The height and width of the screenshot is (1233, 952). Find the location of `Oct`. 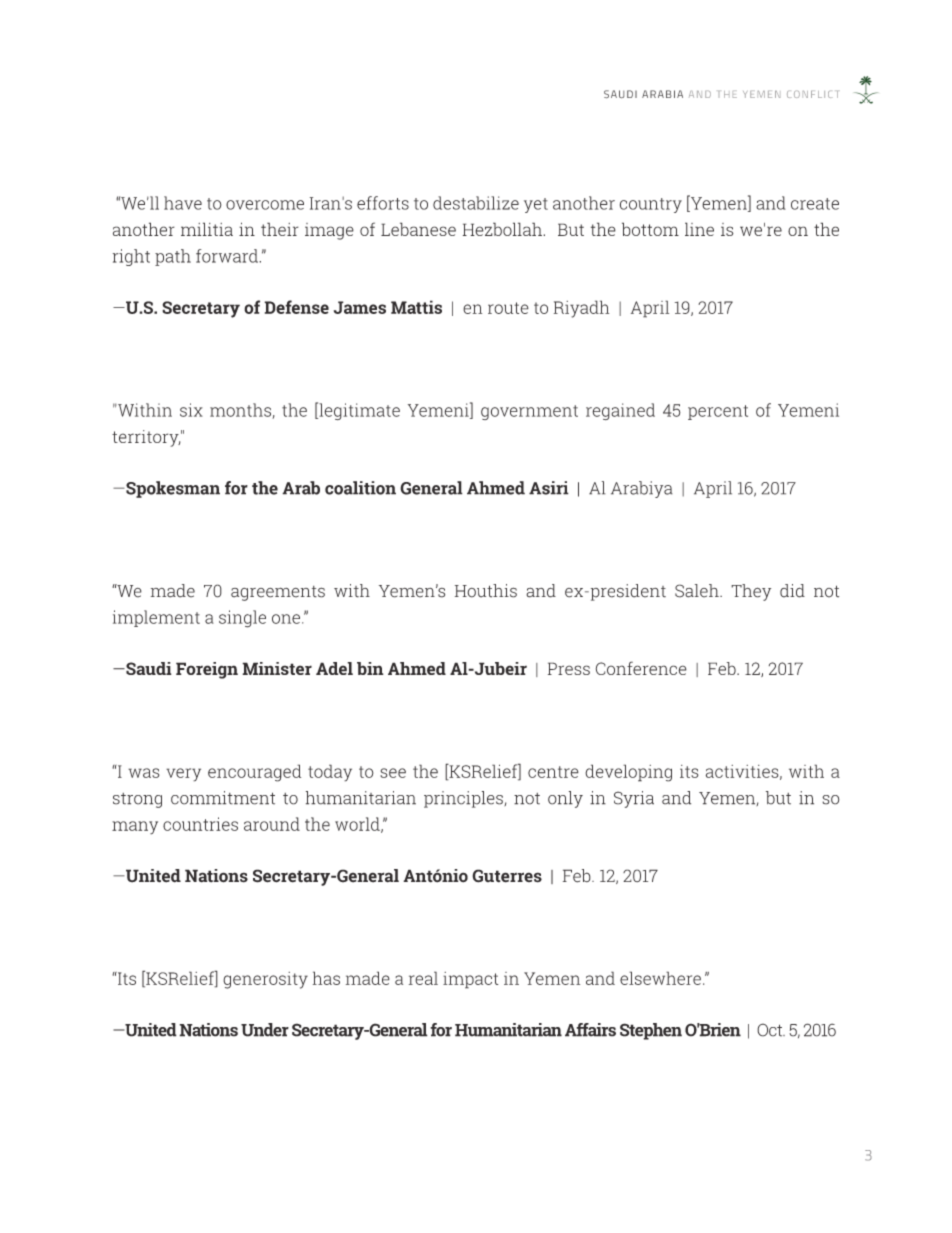

Oct is located at coordinates (771, 1030).
